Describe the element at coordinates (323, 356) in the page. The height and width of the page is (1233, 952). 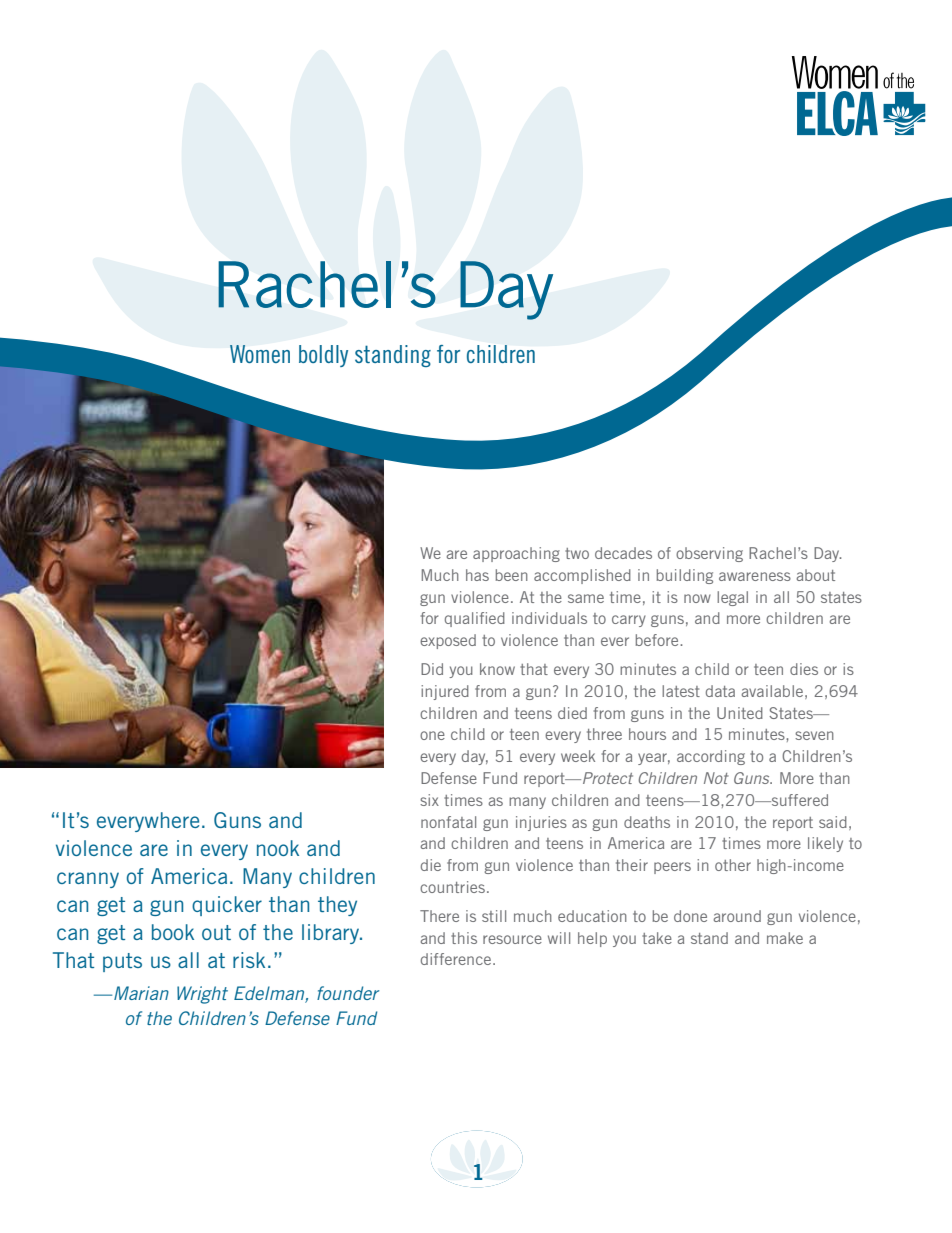
I see `boldly` at that location.
